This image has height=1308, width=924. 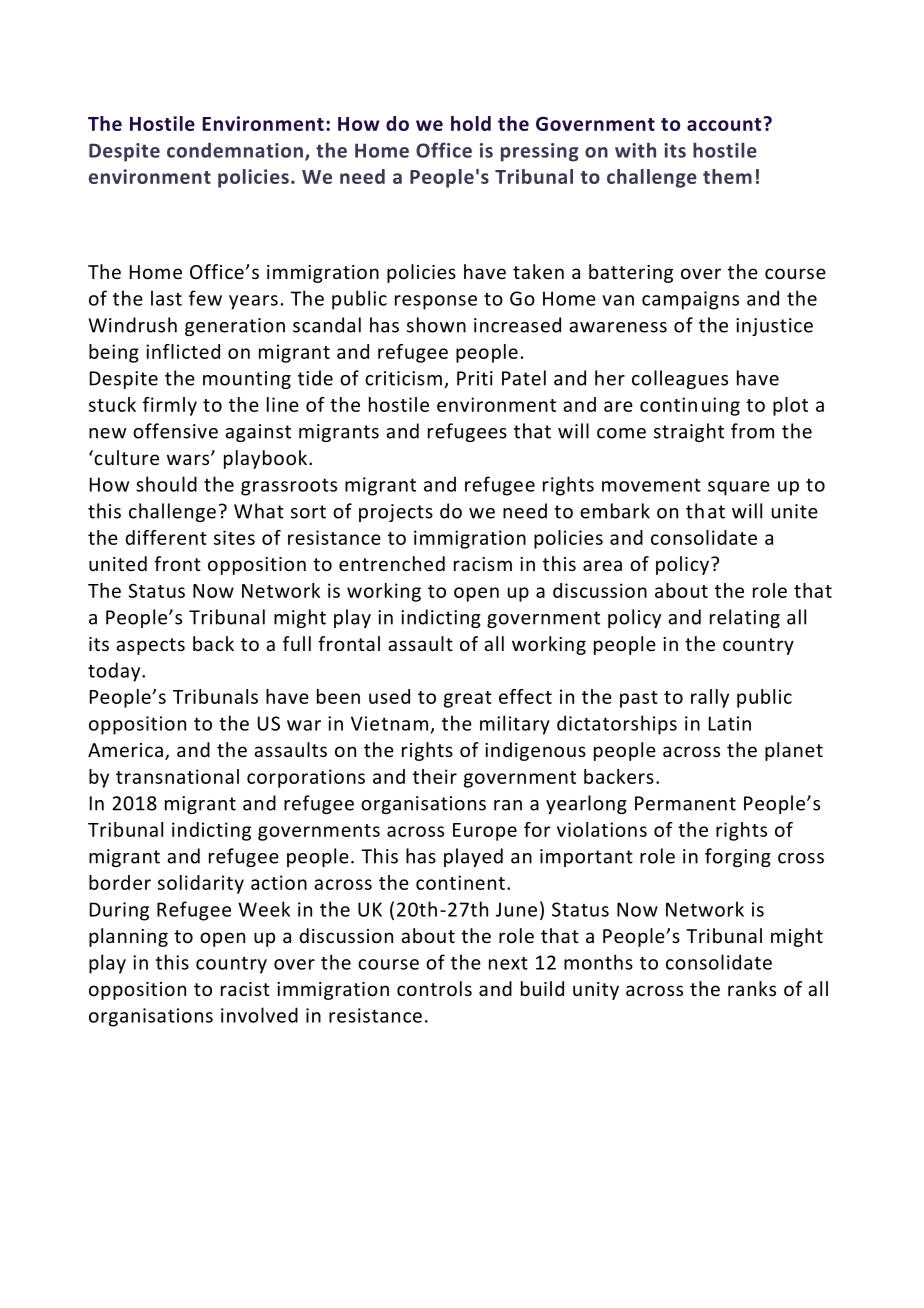 What do you see at coordinates (434, 988) in the image?
I see `controls` at bounding box center [434, 988].
